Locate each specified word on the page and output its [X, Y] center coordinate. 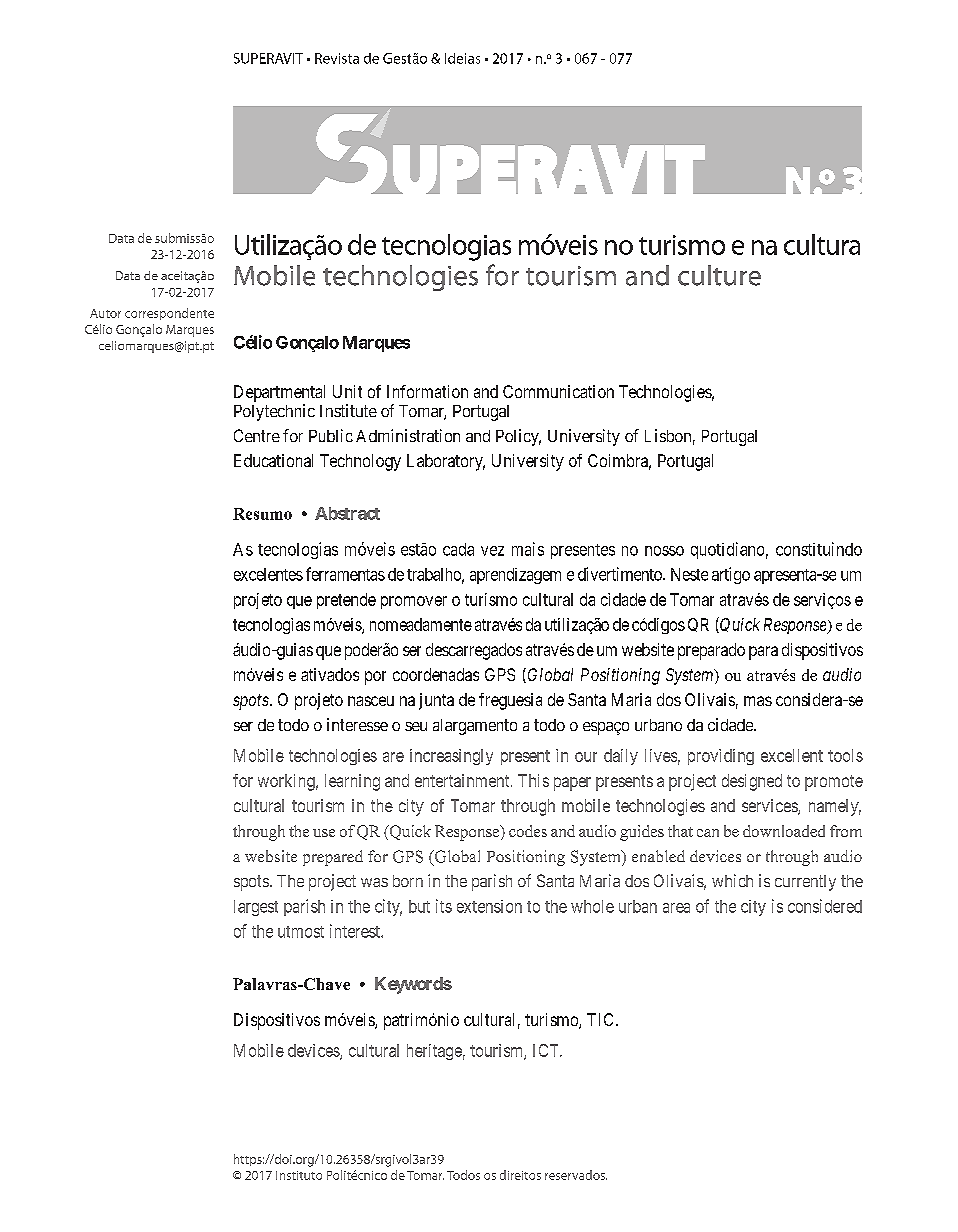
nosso [664, 551]
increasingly [451, 757]
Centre [257, 435]
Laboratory [446, 462]
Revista [337, 58]
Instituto [299, 1175]
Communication [558, 391]
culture [719, 275]
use [324, 833]
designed [752, 782]
